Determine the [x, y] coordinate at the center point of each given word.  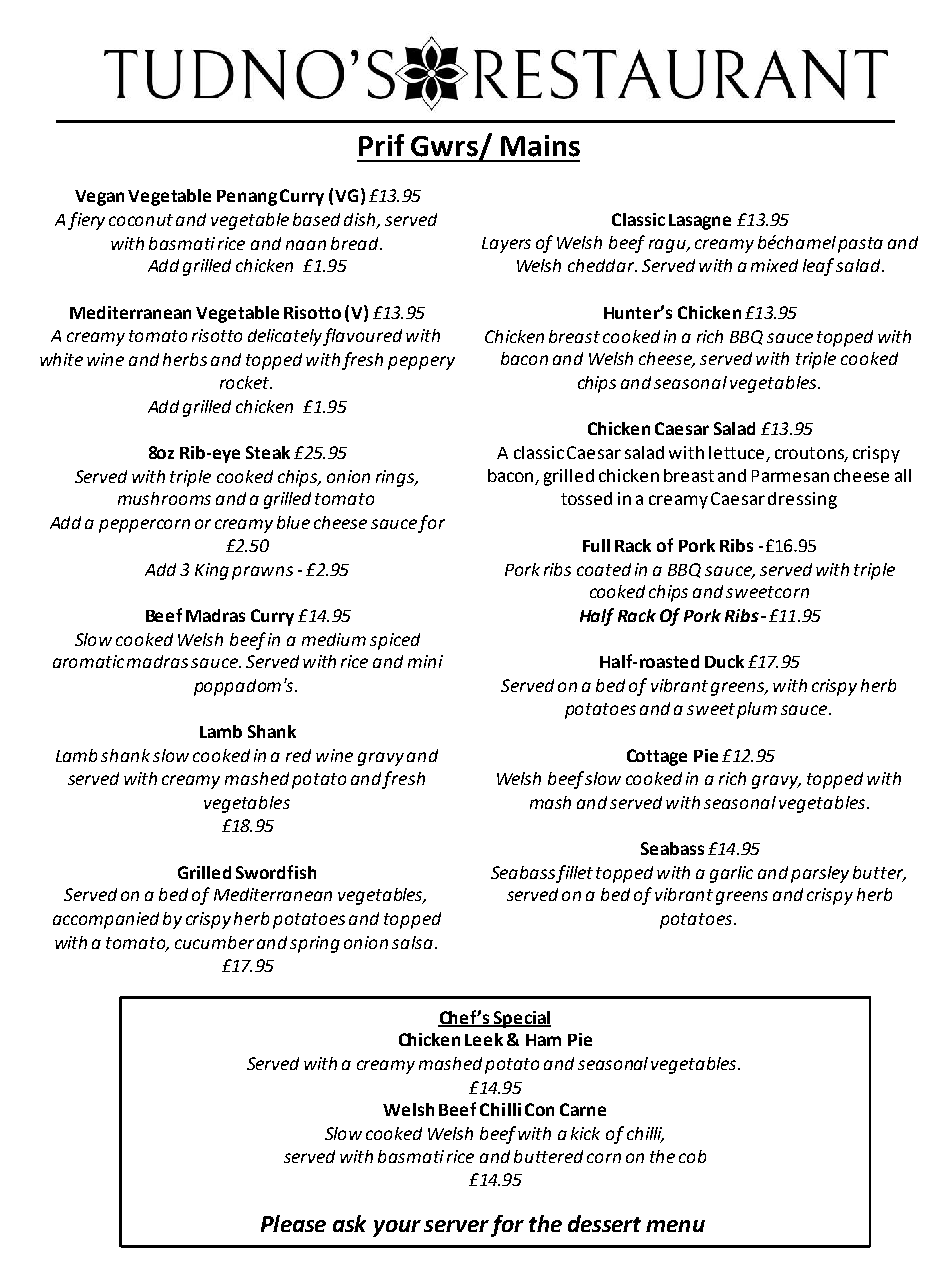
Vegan [99, 198]
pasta [860, 245]
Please [293, 1223]
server [456, 1226]
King [212, 571]
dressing [802, 500]
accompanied [106, 920]
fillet [574, 874]
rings [396, 478]
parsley [820, 874]
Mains [540, 146]
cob [692, 1156]
